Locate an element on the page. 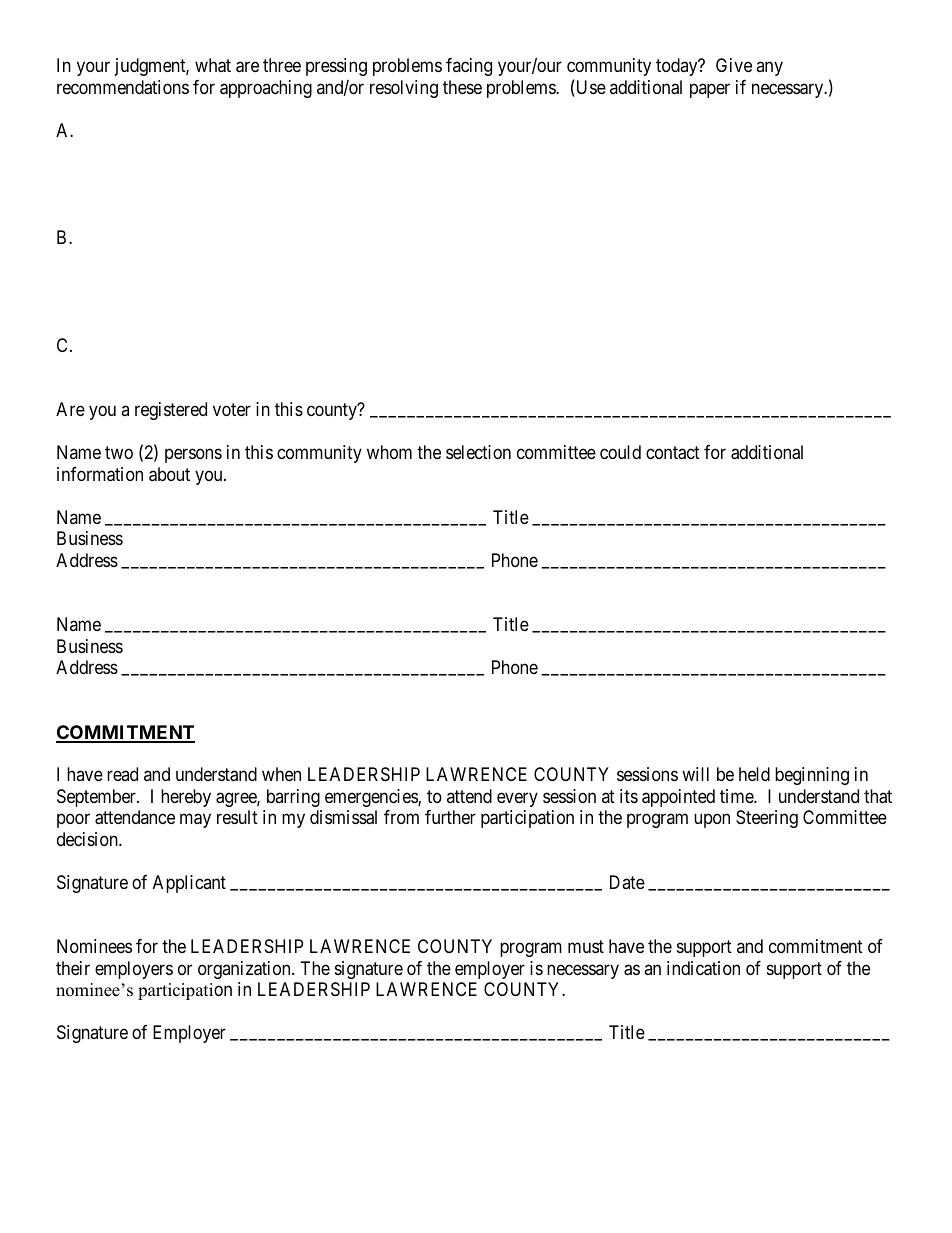 This image has width=952, height=1233. indication is located at coordinates (703, 968).
